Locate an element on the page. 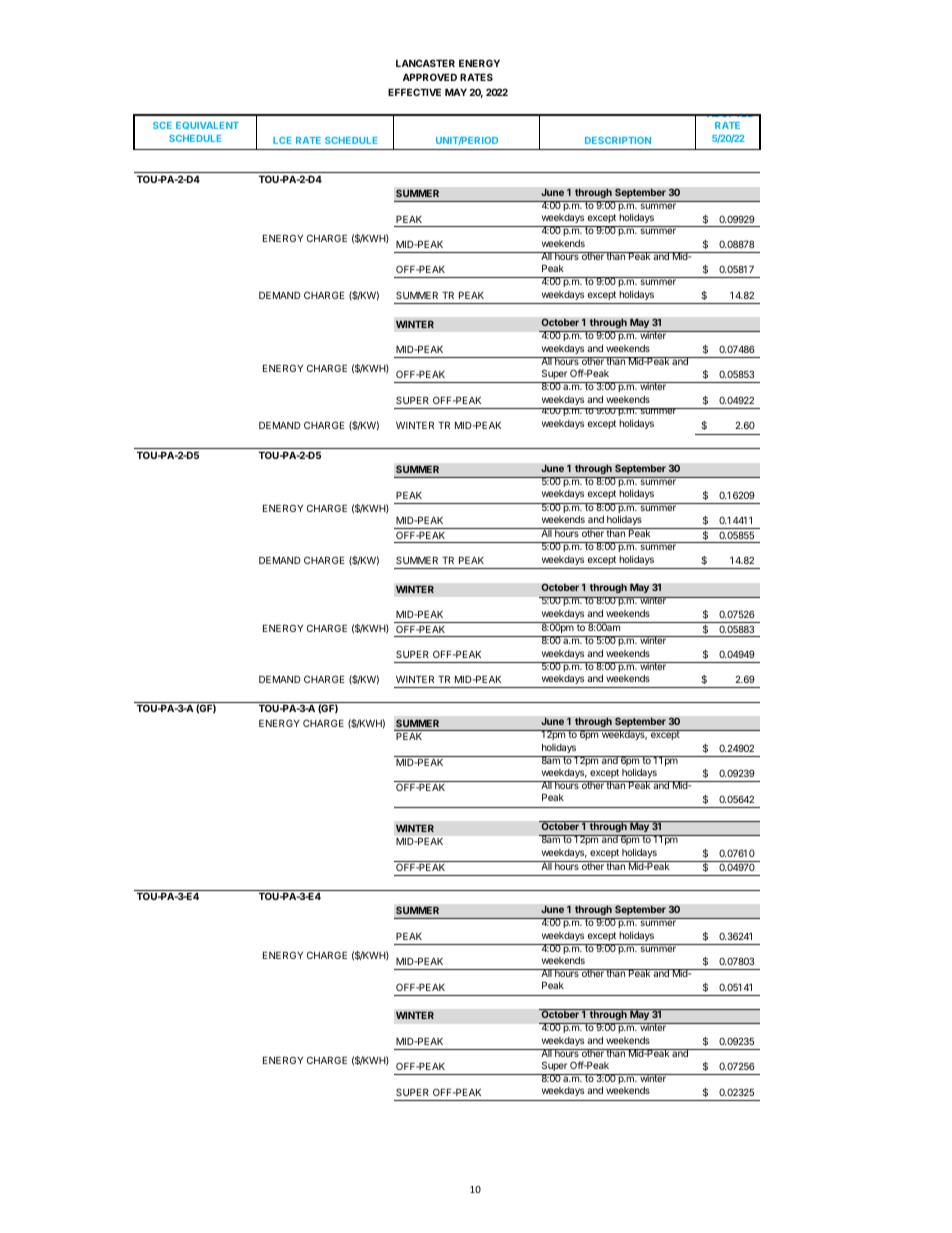 Image resolution: width=952 pixels, height=1233 pixels. APPROVED is located at coordinates (430, 77).
